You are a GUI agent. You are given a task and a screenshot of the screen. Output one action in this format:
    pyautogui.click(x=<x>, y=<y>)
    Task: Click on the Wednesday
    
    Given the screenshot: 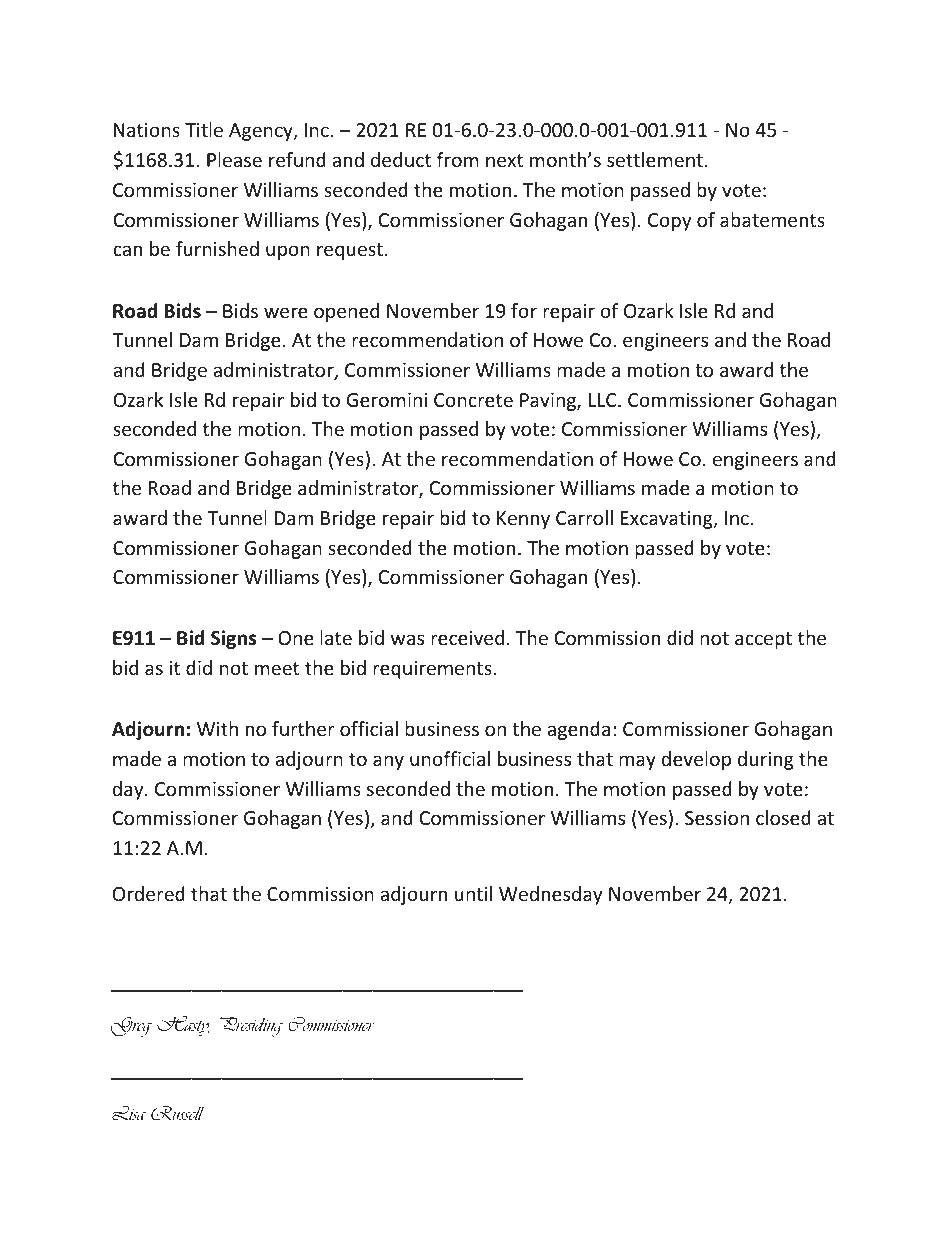 What is the action you would take?
    pyautogui.click(x=550, y=895)
